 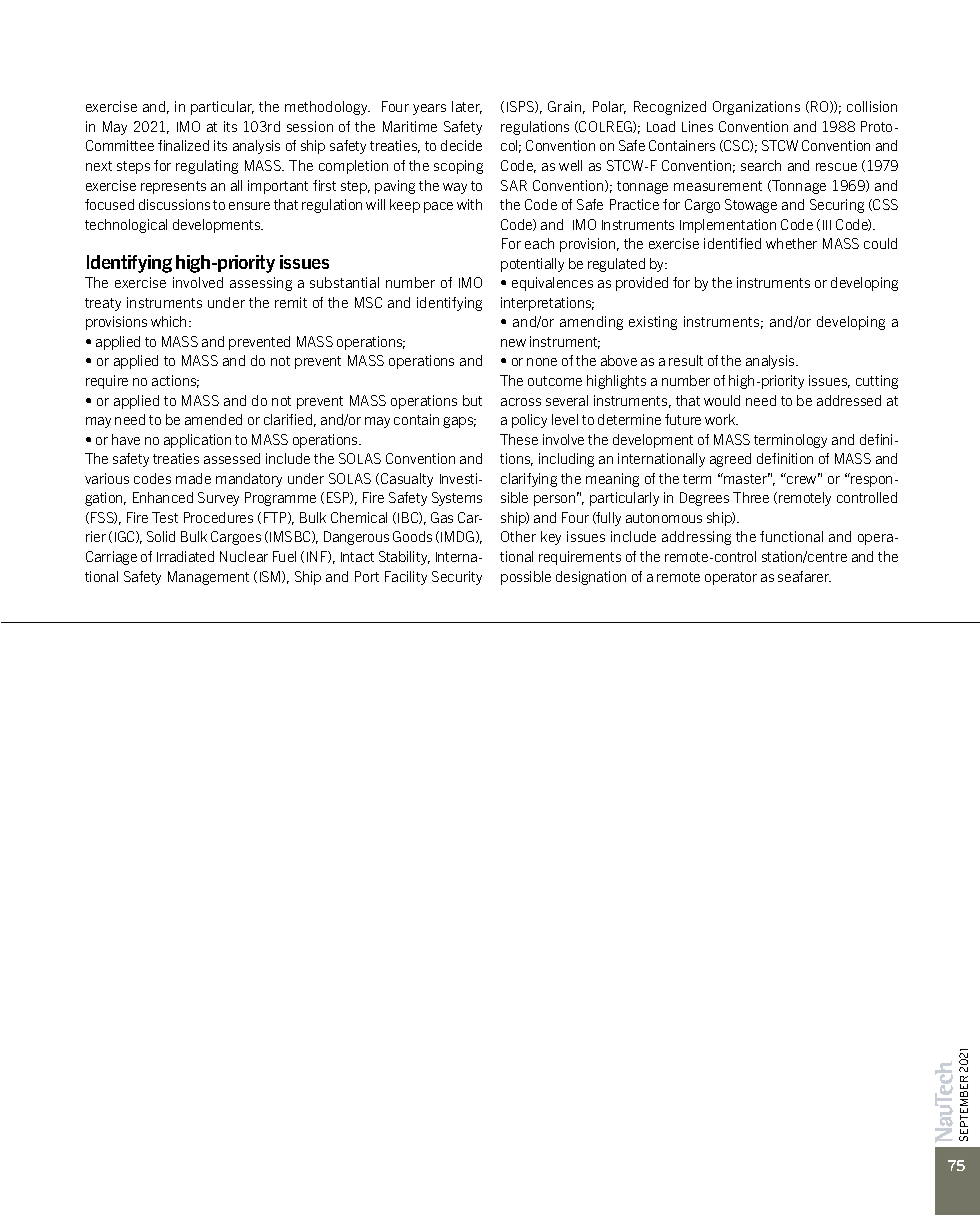 I want to click on later, so click(x=467, y=107).
